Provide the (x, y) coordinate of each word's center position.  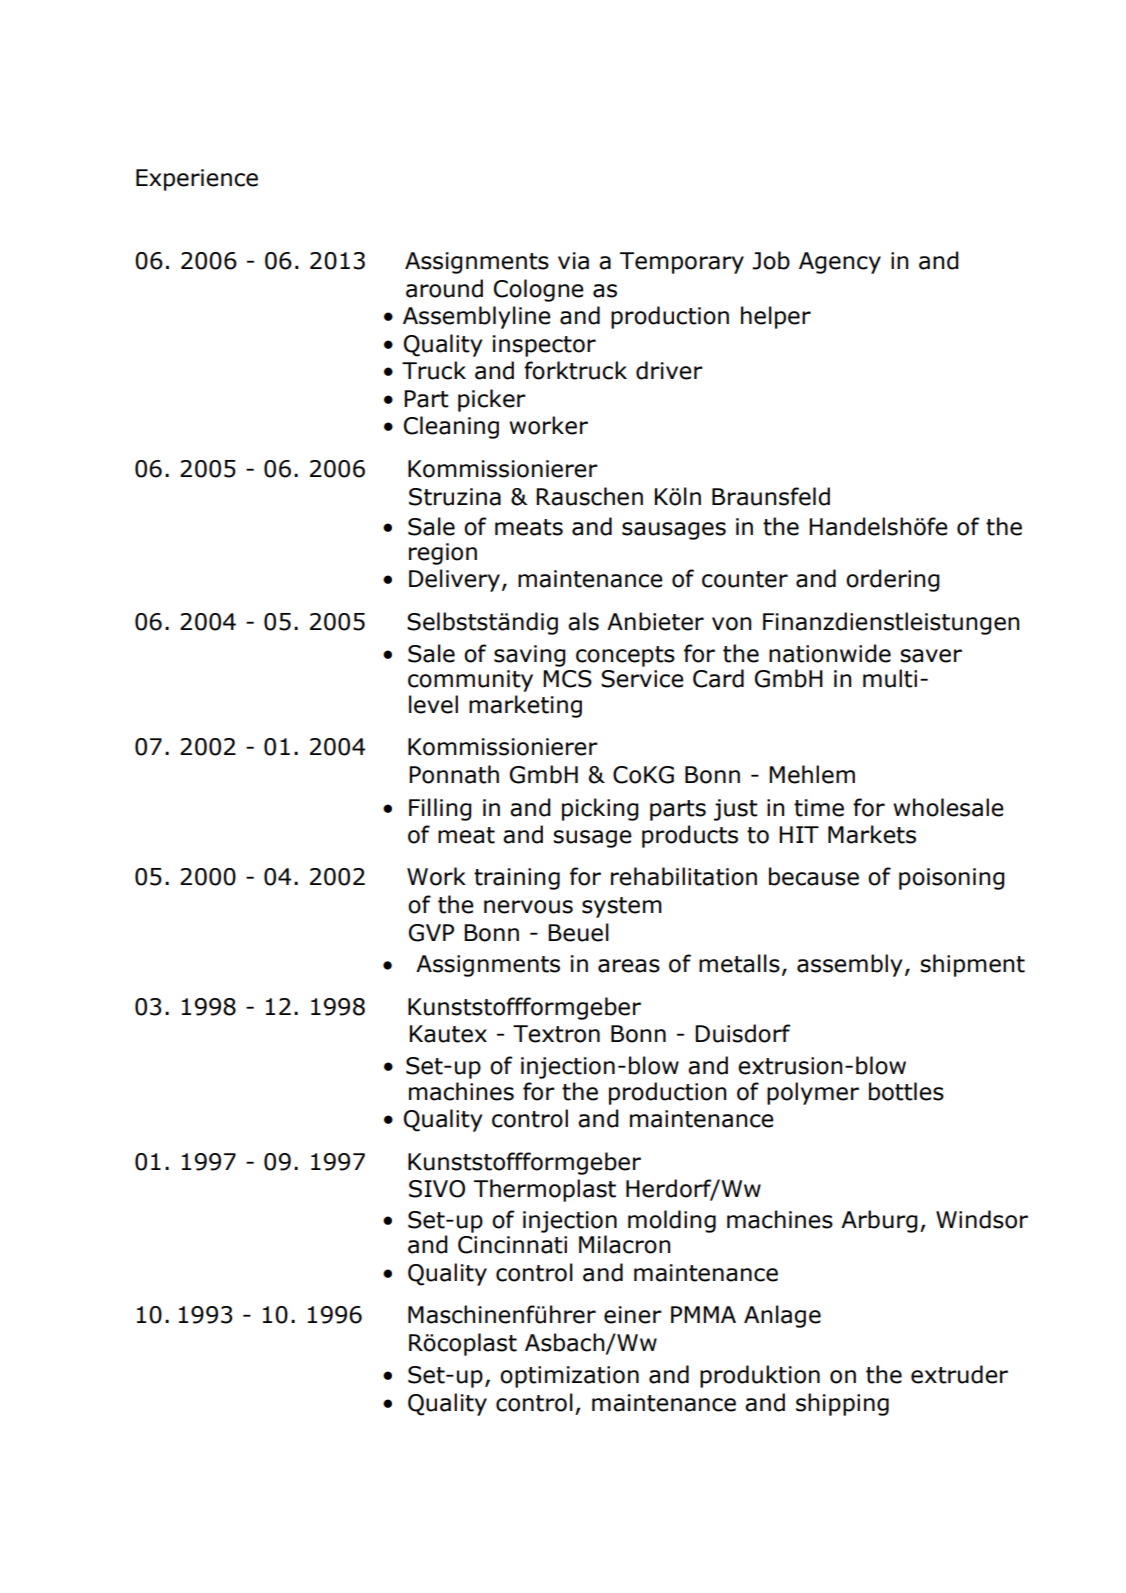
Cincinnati (512, 1245)
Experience (197, 180)
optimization (569, 1377)
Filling (440, 809)
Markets (872, 834)
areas (629, 966)
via (573, 261)
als (583, 621)
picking (600, 809)
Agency (840, 263)
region (443, 554)
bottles (906, 1091)
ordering (893, 580)
